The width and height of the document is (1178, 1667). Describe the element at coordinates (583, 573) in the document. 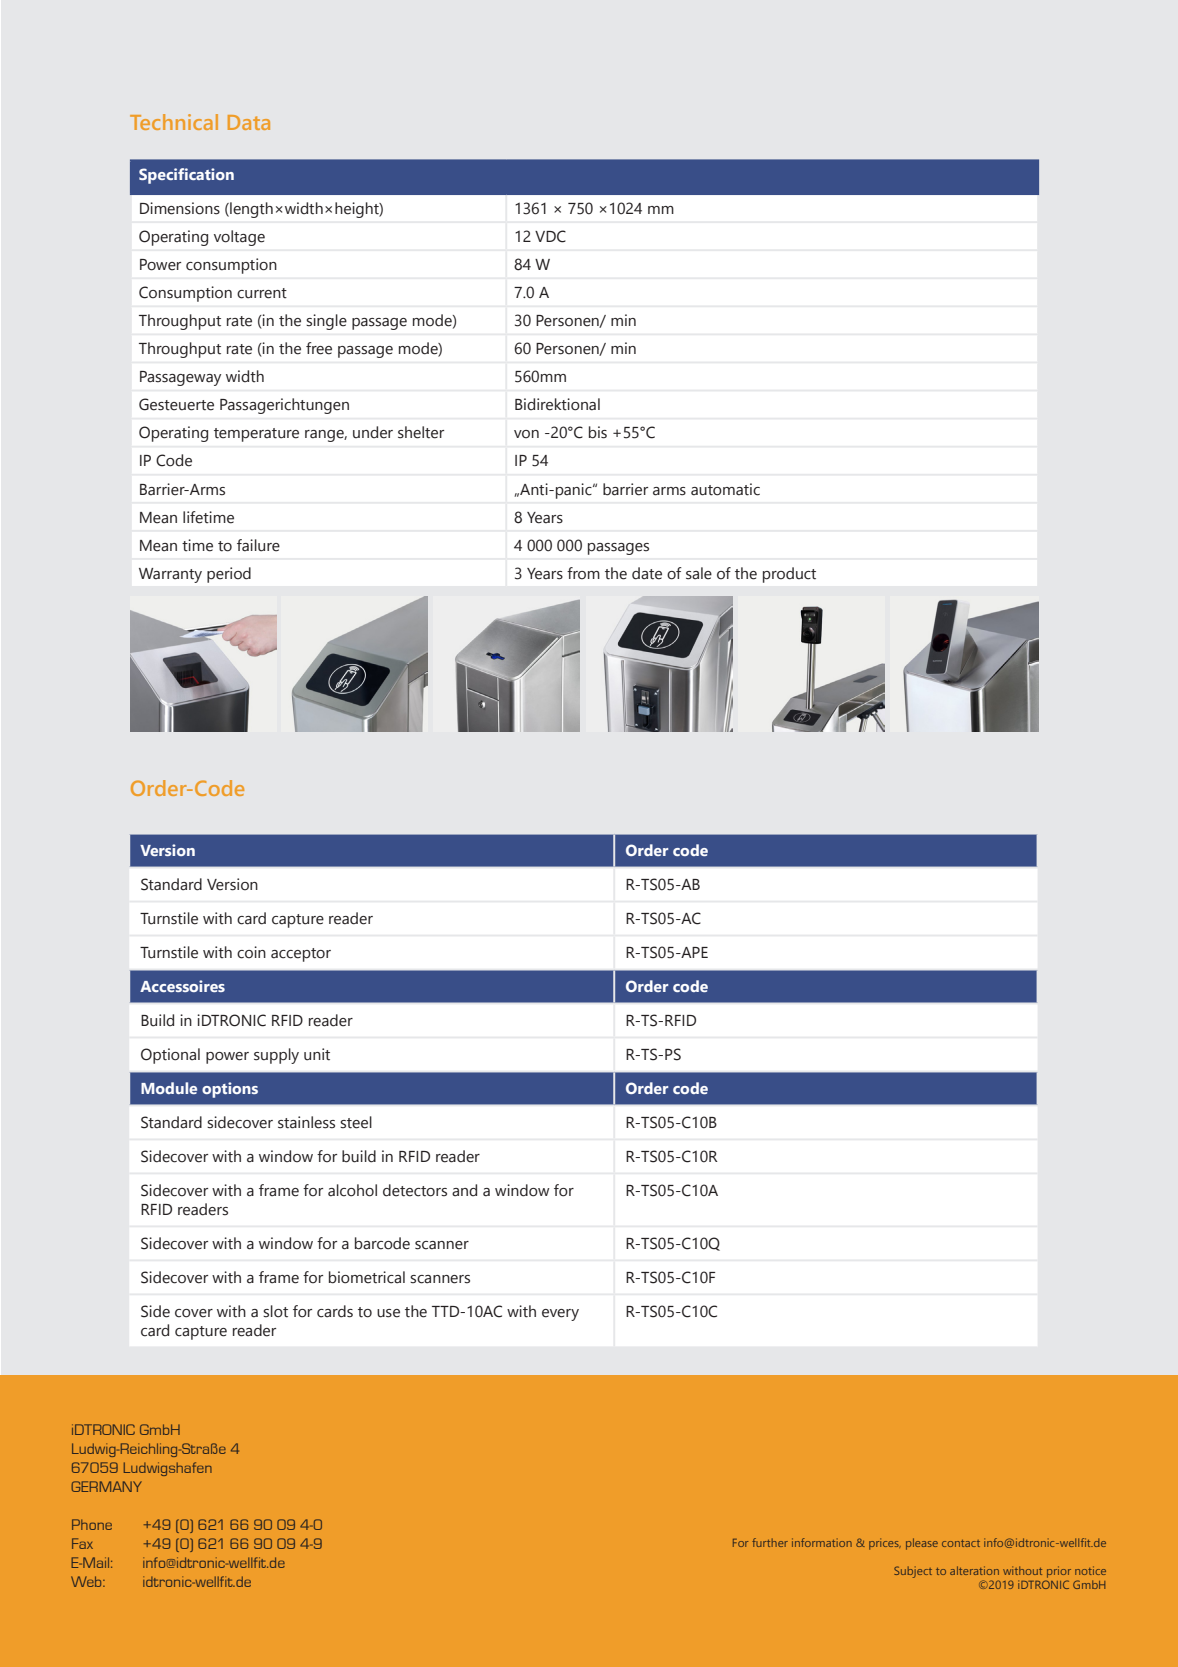

I see `from` at that location.
